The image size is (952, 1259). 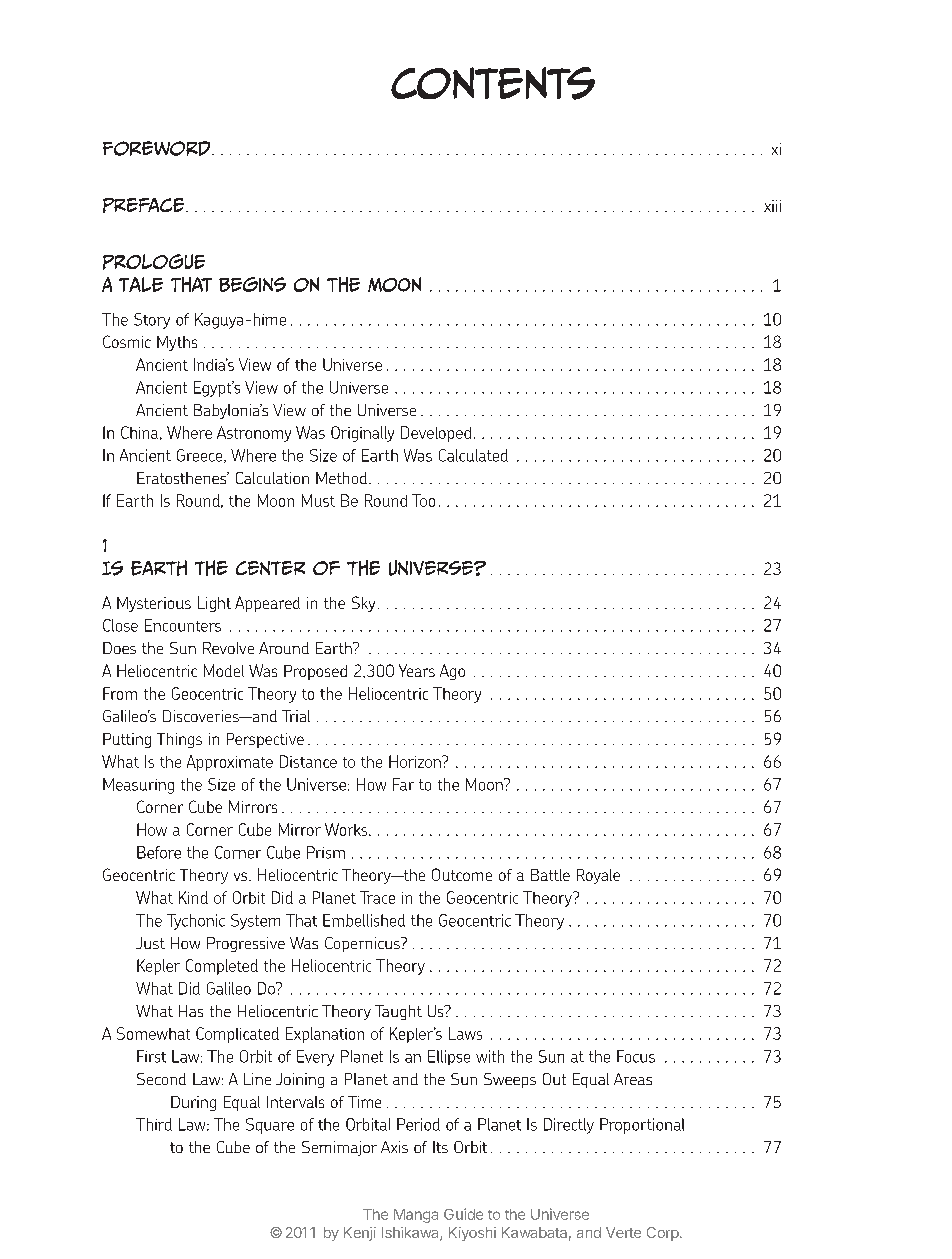 What do you see at coordinates (636, 1056) in the screenshot?
I see `Focus` at bounding box center [636, 1056].
